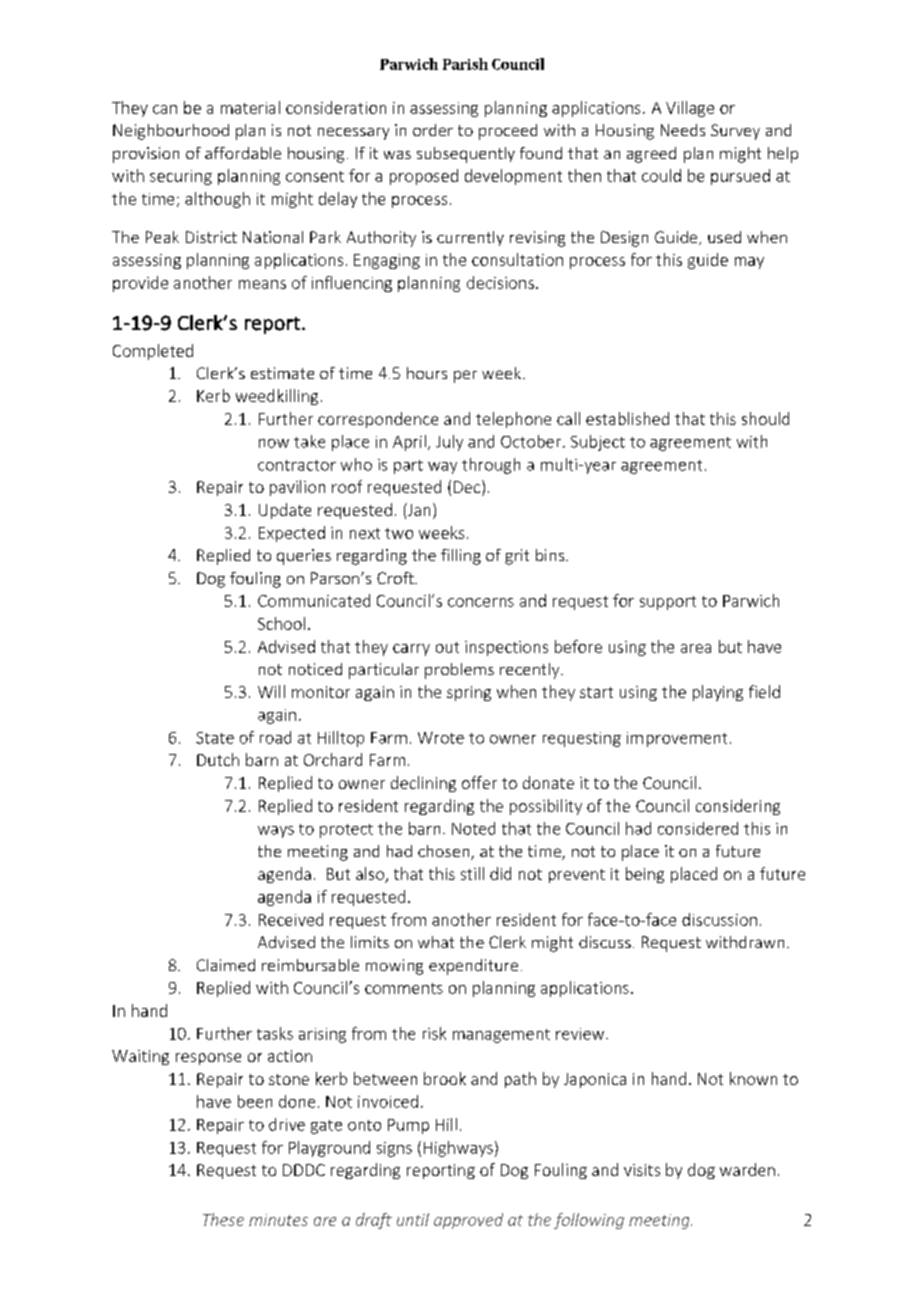 The width and height of the image is (924, 1308). What do you see at coordinates (465, 64) in the image?
I see `Parish` at bounding box center [465, 64].
